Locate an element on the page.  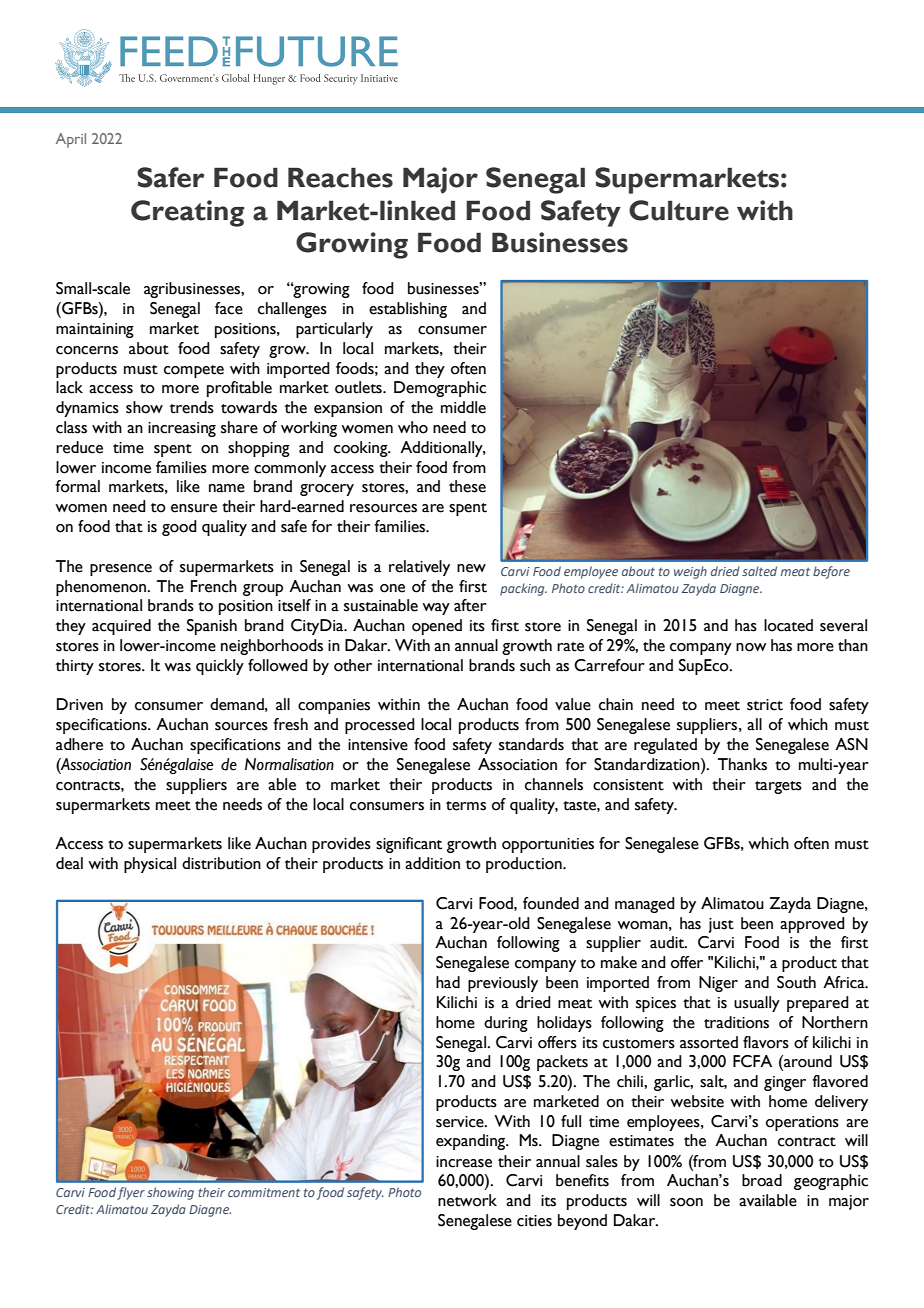
broad is located at coordinates (762, 1180).
